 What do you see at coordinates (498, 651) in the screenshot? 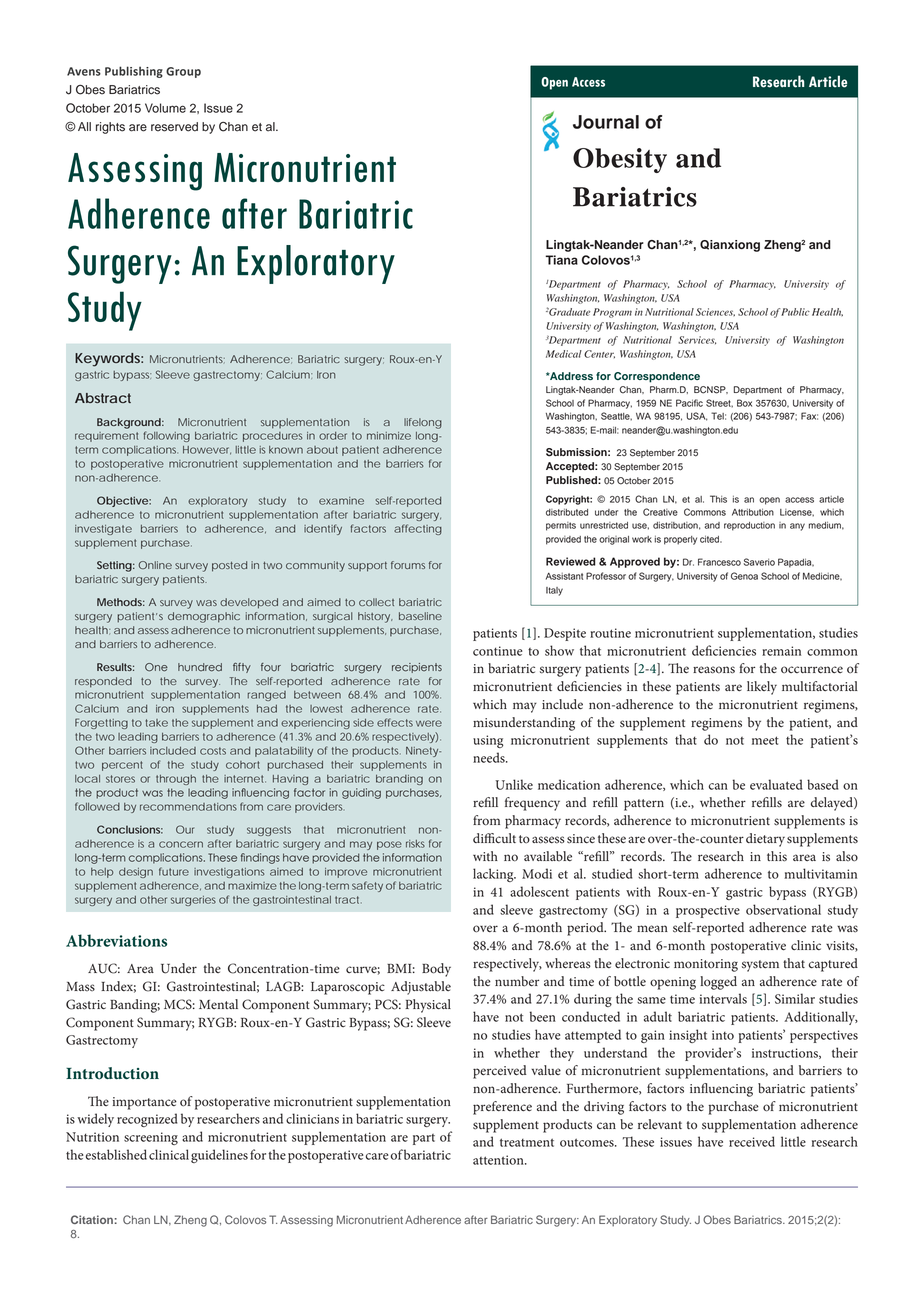
I see `continue` at bounding box center [498, 651].
